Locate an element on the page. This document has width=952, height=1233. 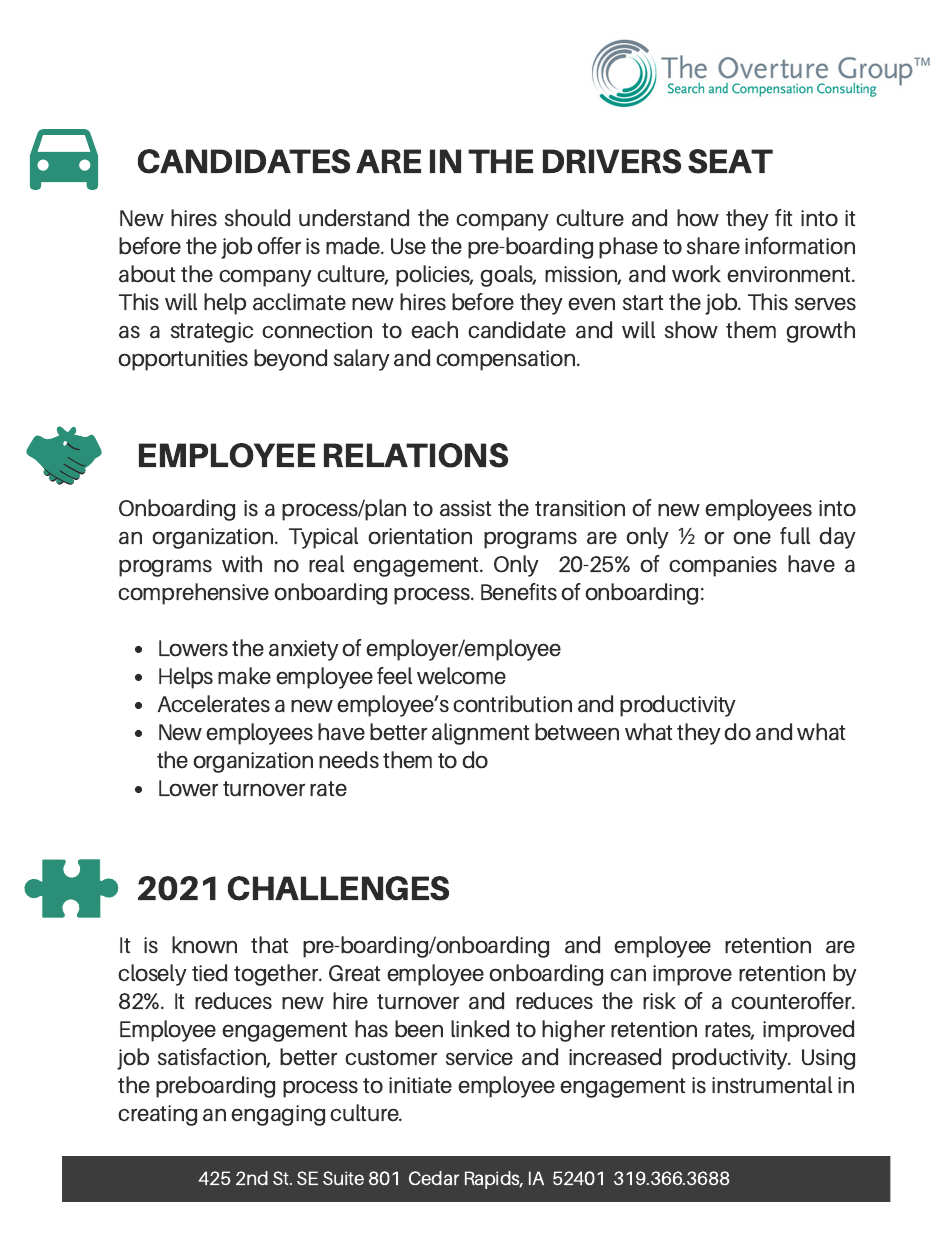
make is located at coordinates (244, 676).
